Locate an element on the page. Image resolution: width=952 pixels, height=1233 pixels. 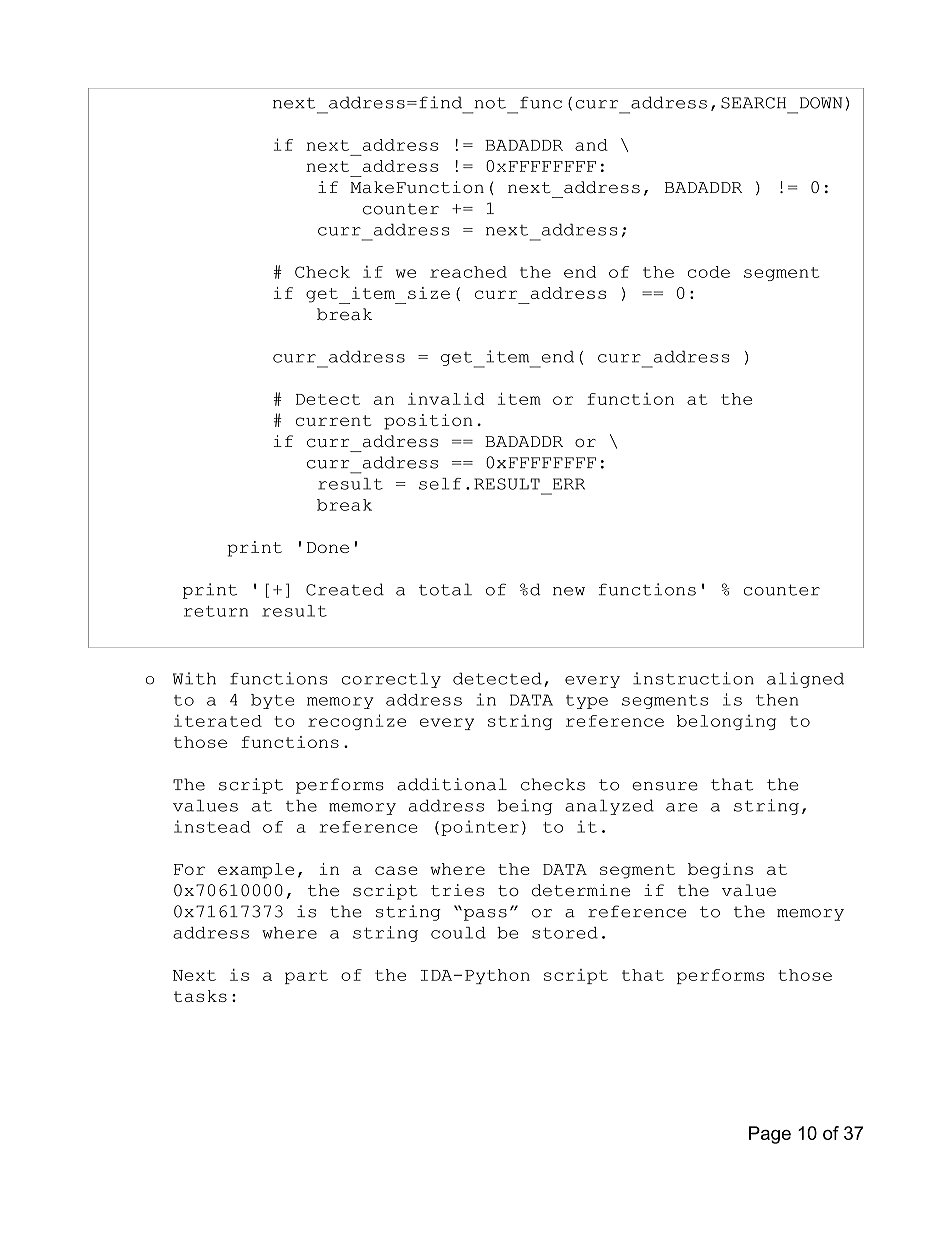
reached is located at coordinates (468, 272).
